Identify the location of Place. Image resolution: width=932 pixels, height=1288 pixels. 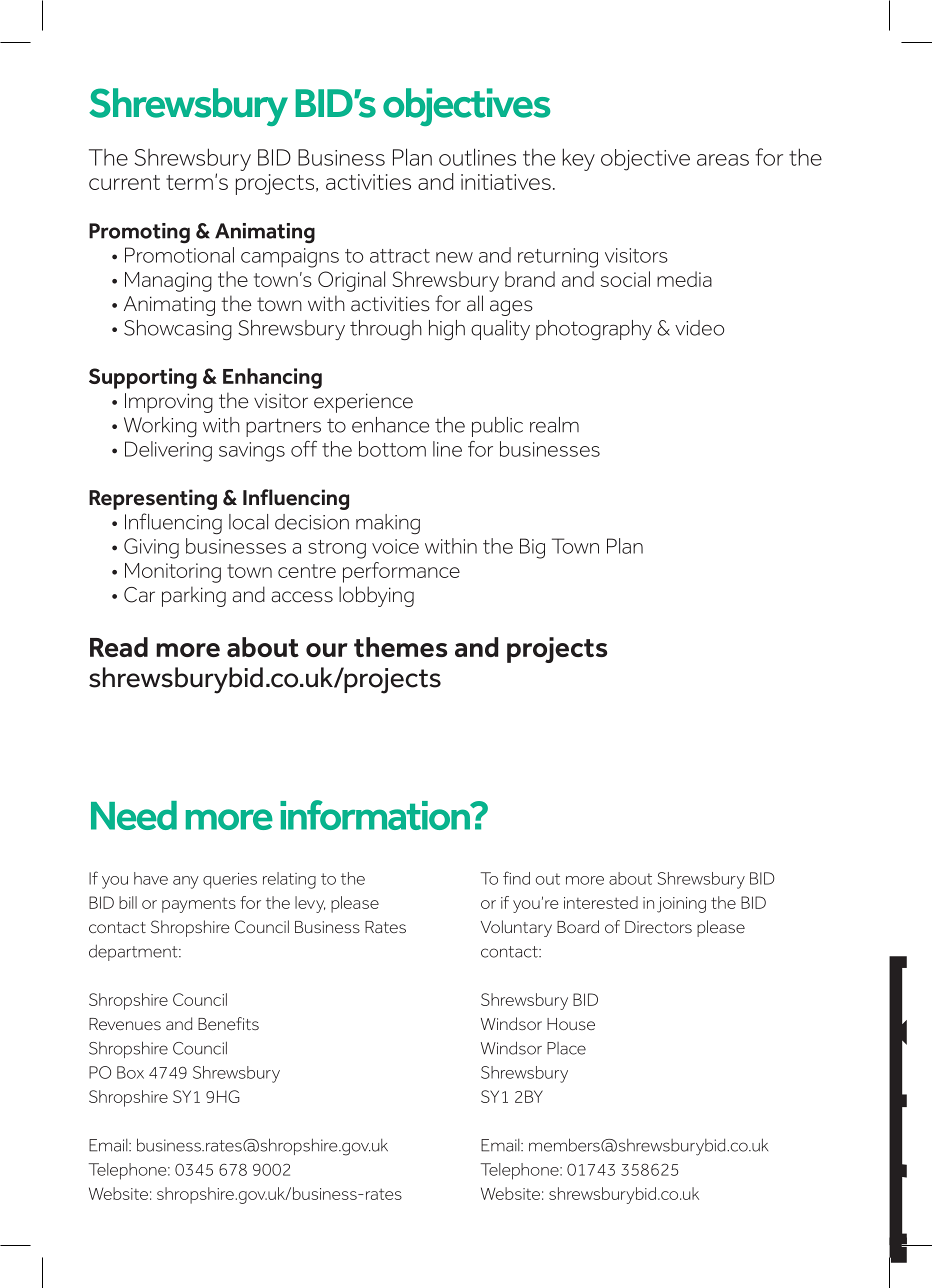
(566, 1048).
